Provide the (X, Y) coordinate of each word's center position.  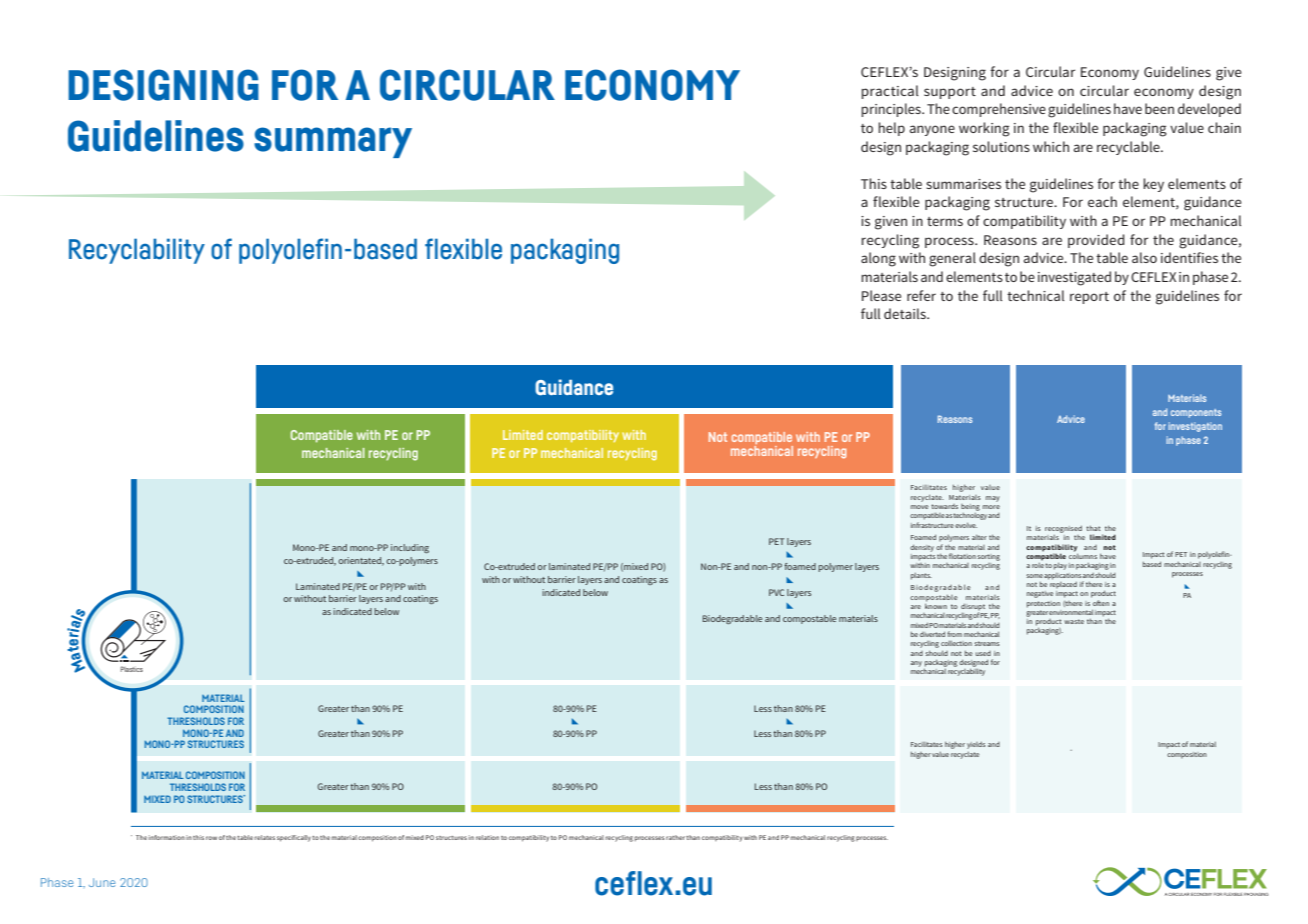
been (1159, 108)
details (906, 313)
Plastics (132, 669)
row (211, 838)
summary (333, 142)
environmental (1071, 612)
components (1196, 413)
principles (892, 110)
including (410, 548)
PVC (776, 592)
